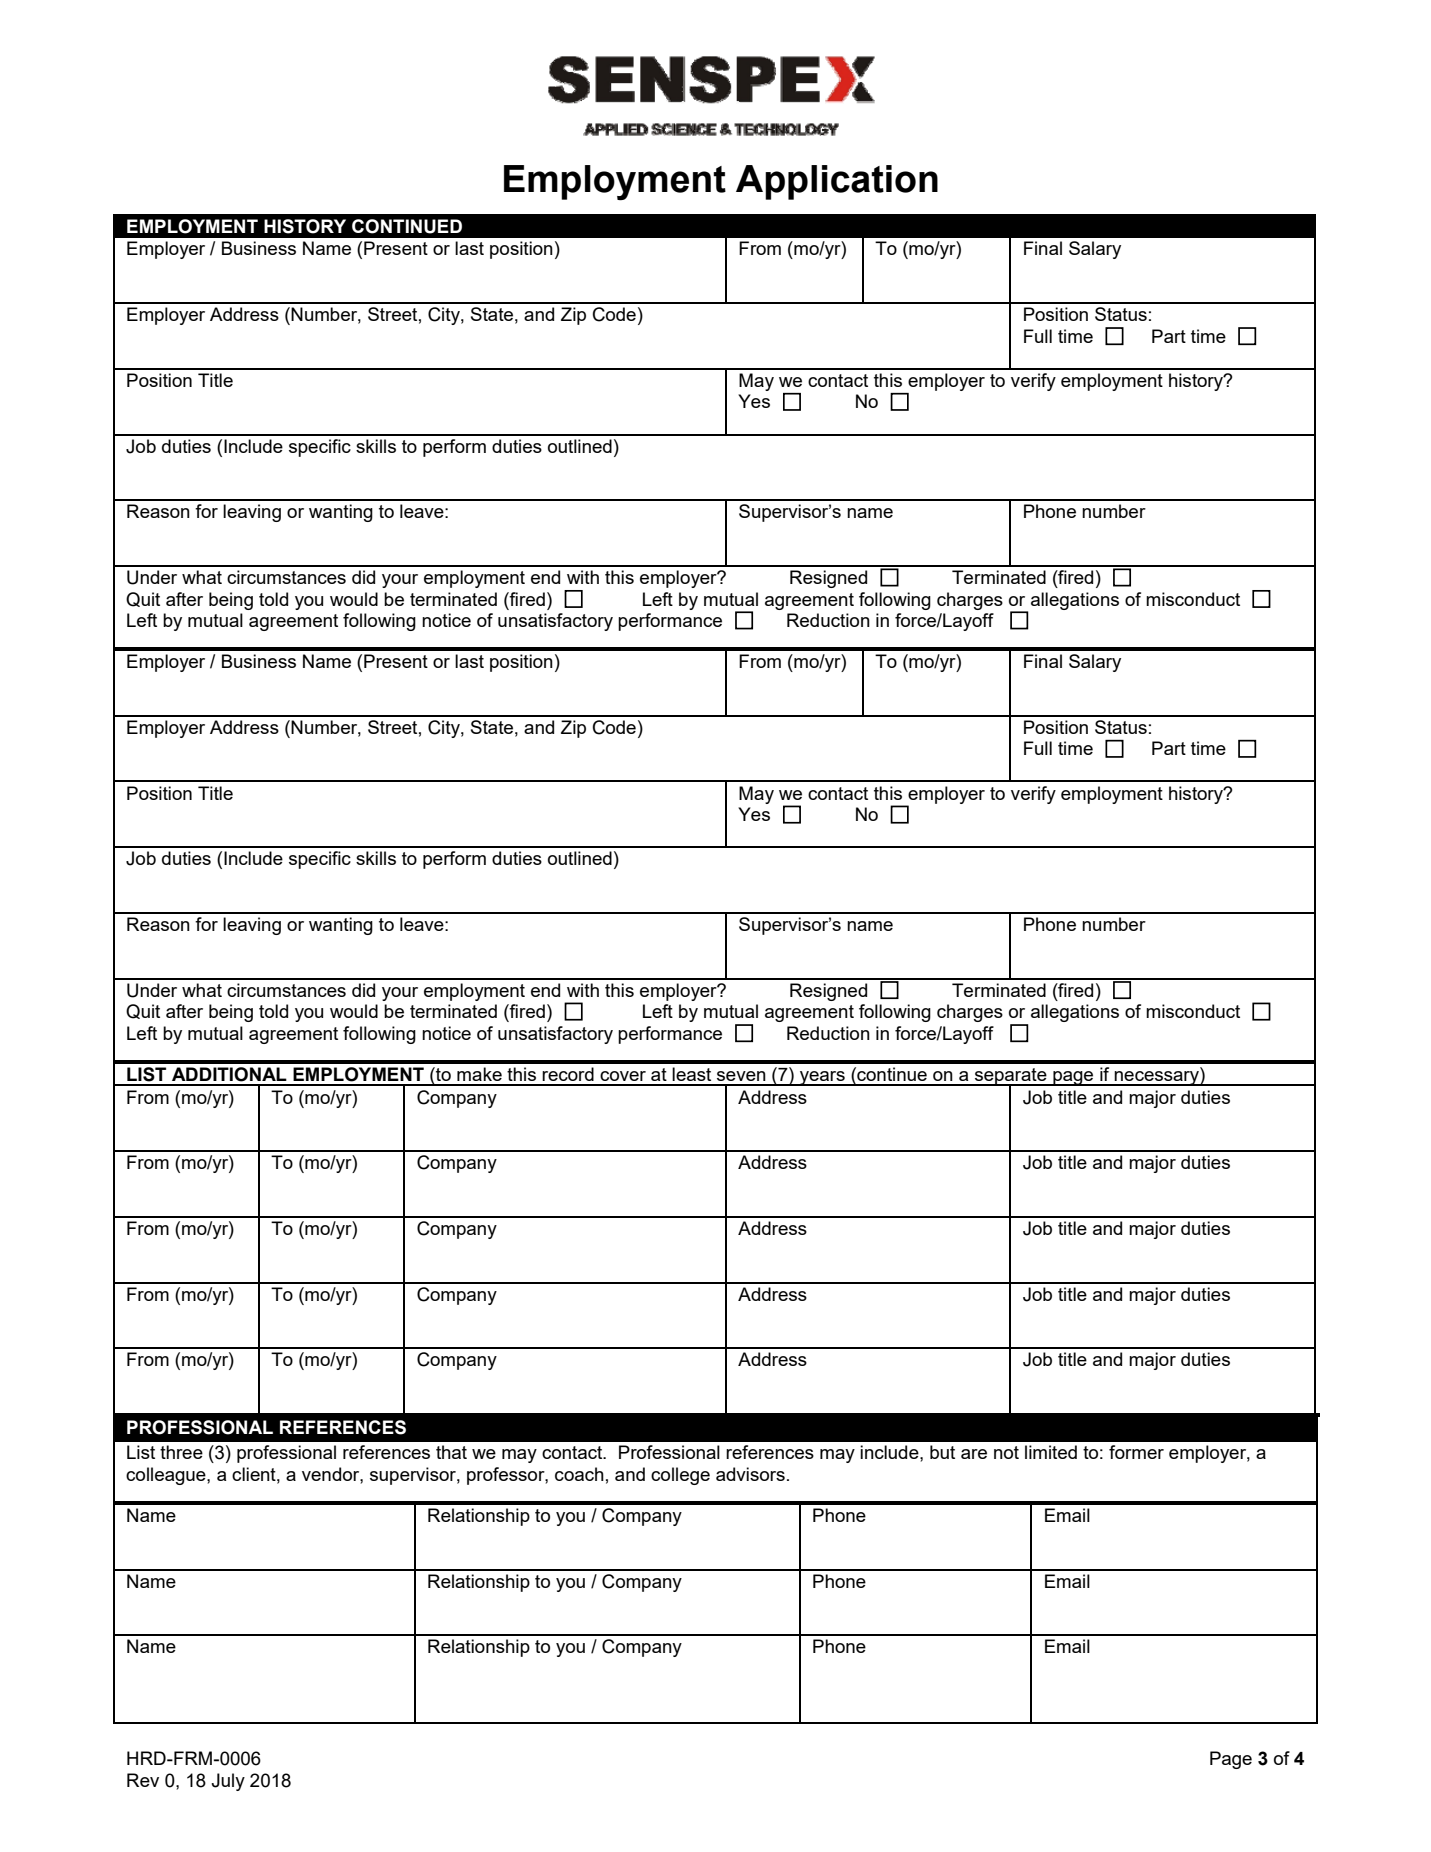  I want to click on limited, so click(1051, 1452).
